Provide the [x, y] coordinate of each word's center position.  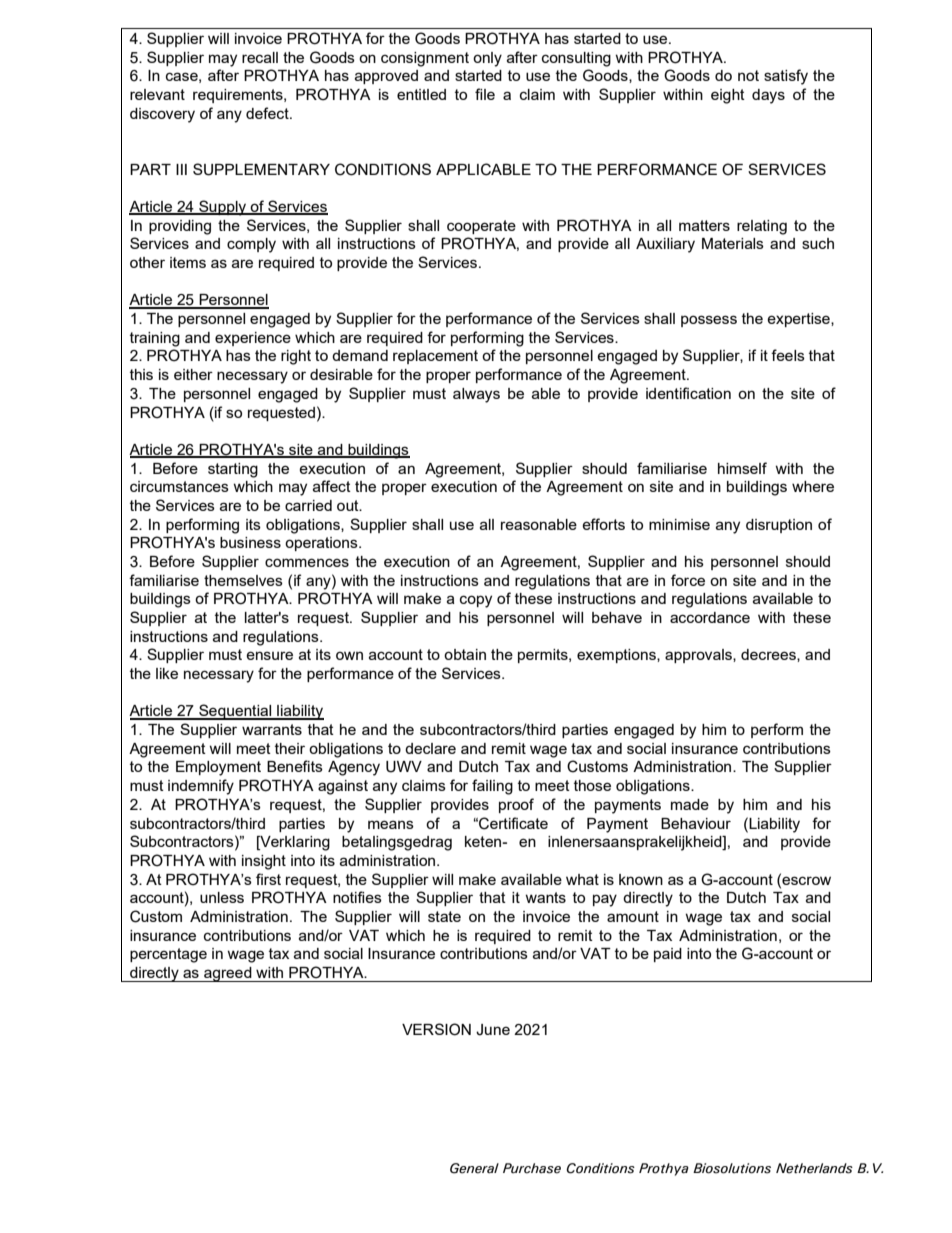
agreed [228, 974]
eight [728, 96]
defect [268, 113]
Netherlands [814, 1168]
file [485, 94]
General [474, 1168]
